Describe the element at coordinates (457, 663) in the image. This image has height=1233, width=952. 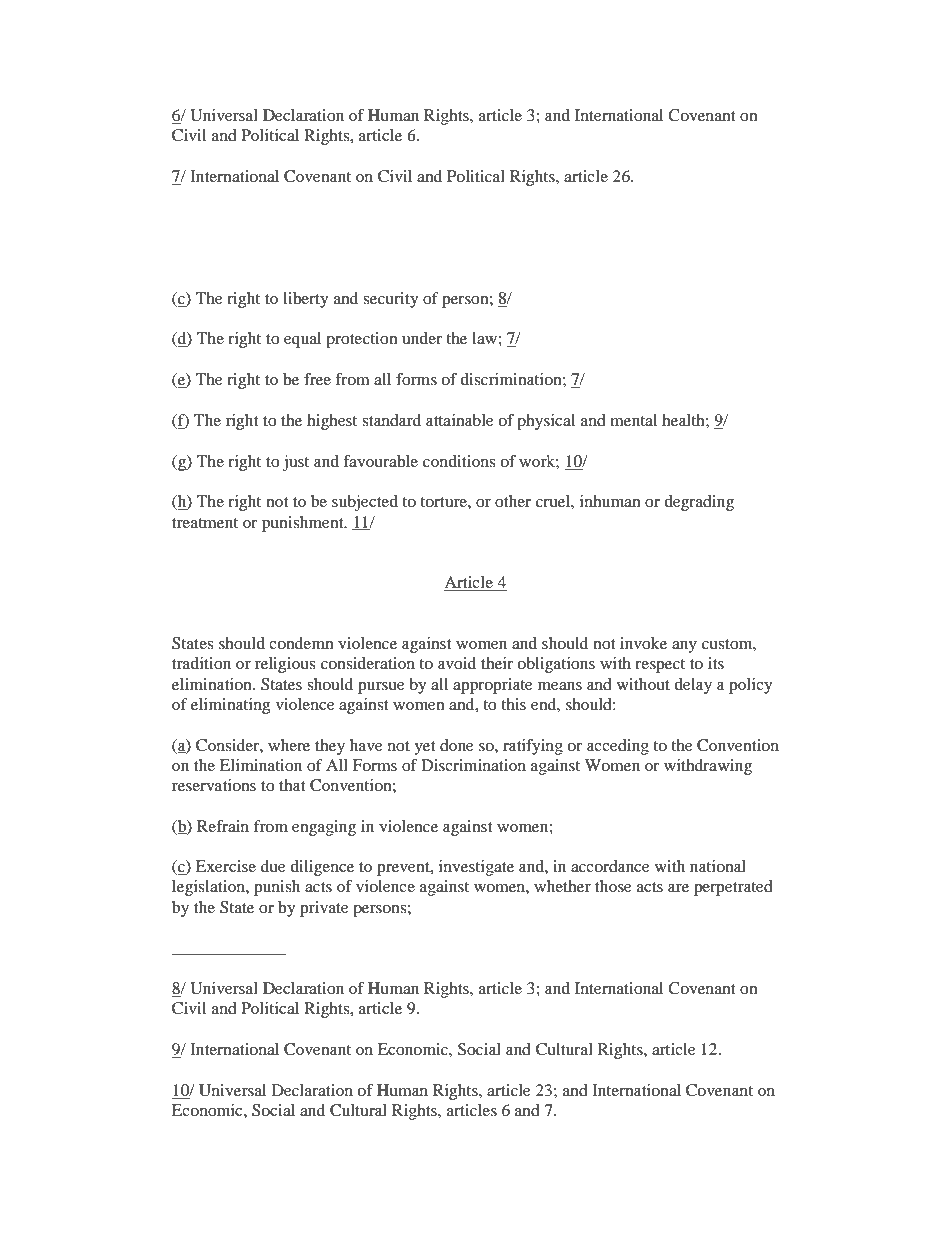
I see `avoid` at that location.
